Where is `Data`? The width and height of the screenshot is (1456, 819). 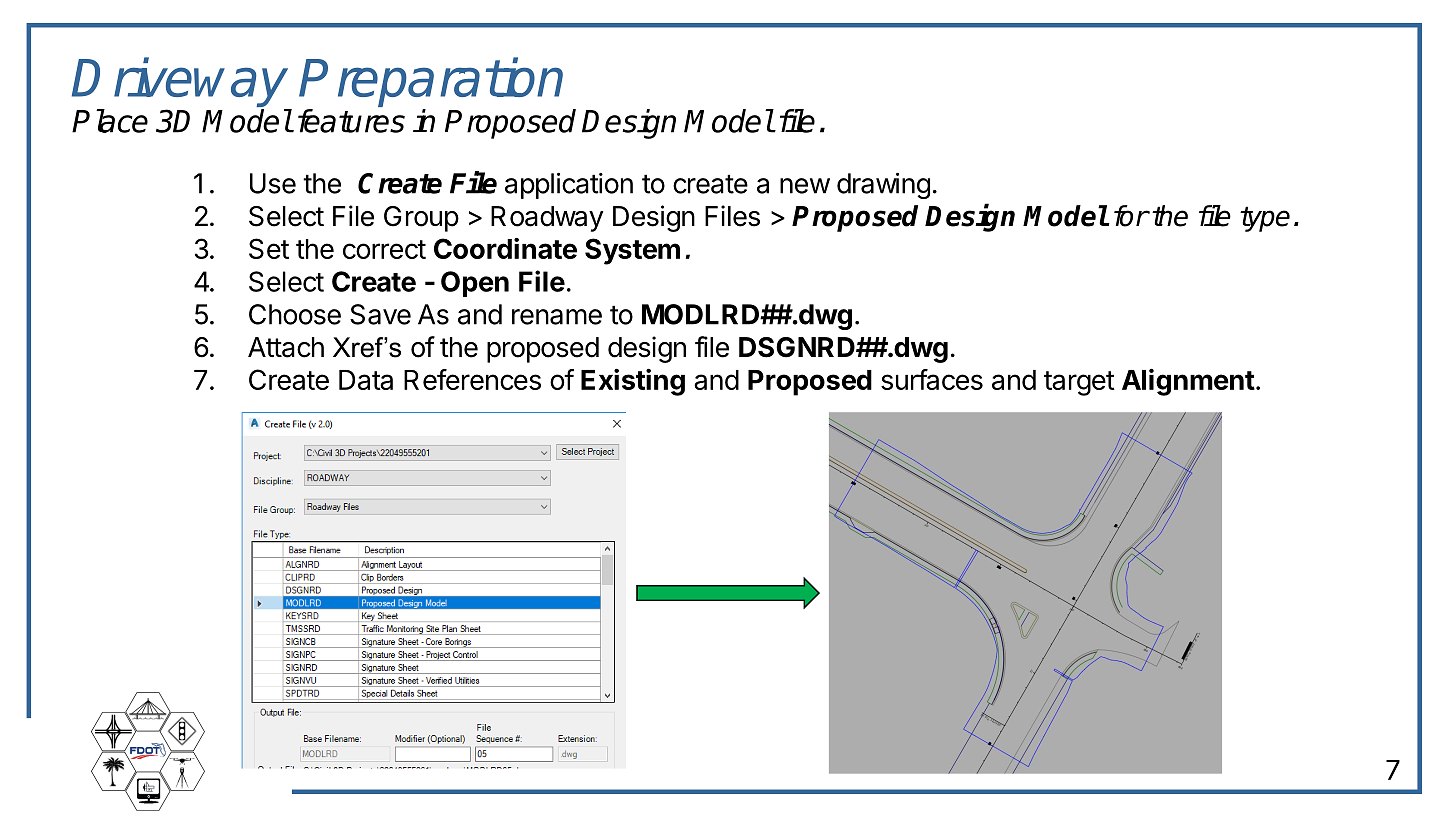
Data is located at coordinates (366, 380).
